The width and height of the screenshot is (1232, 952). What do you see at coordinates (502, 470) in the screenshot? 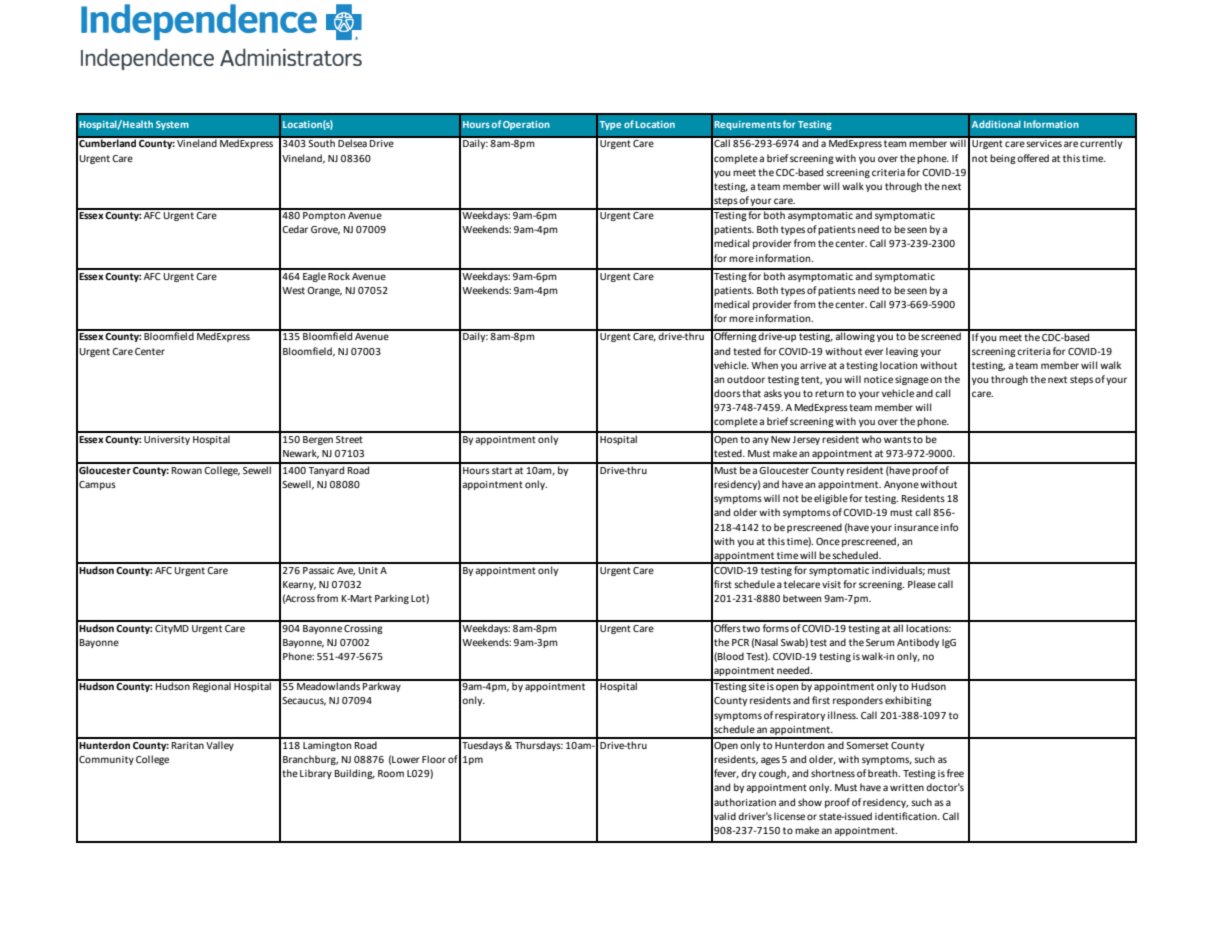
I see `start` at bounding box center [502, 470].
